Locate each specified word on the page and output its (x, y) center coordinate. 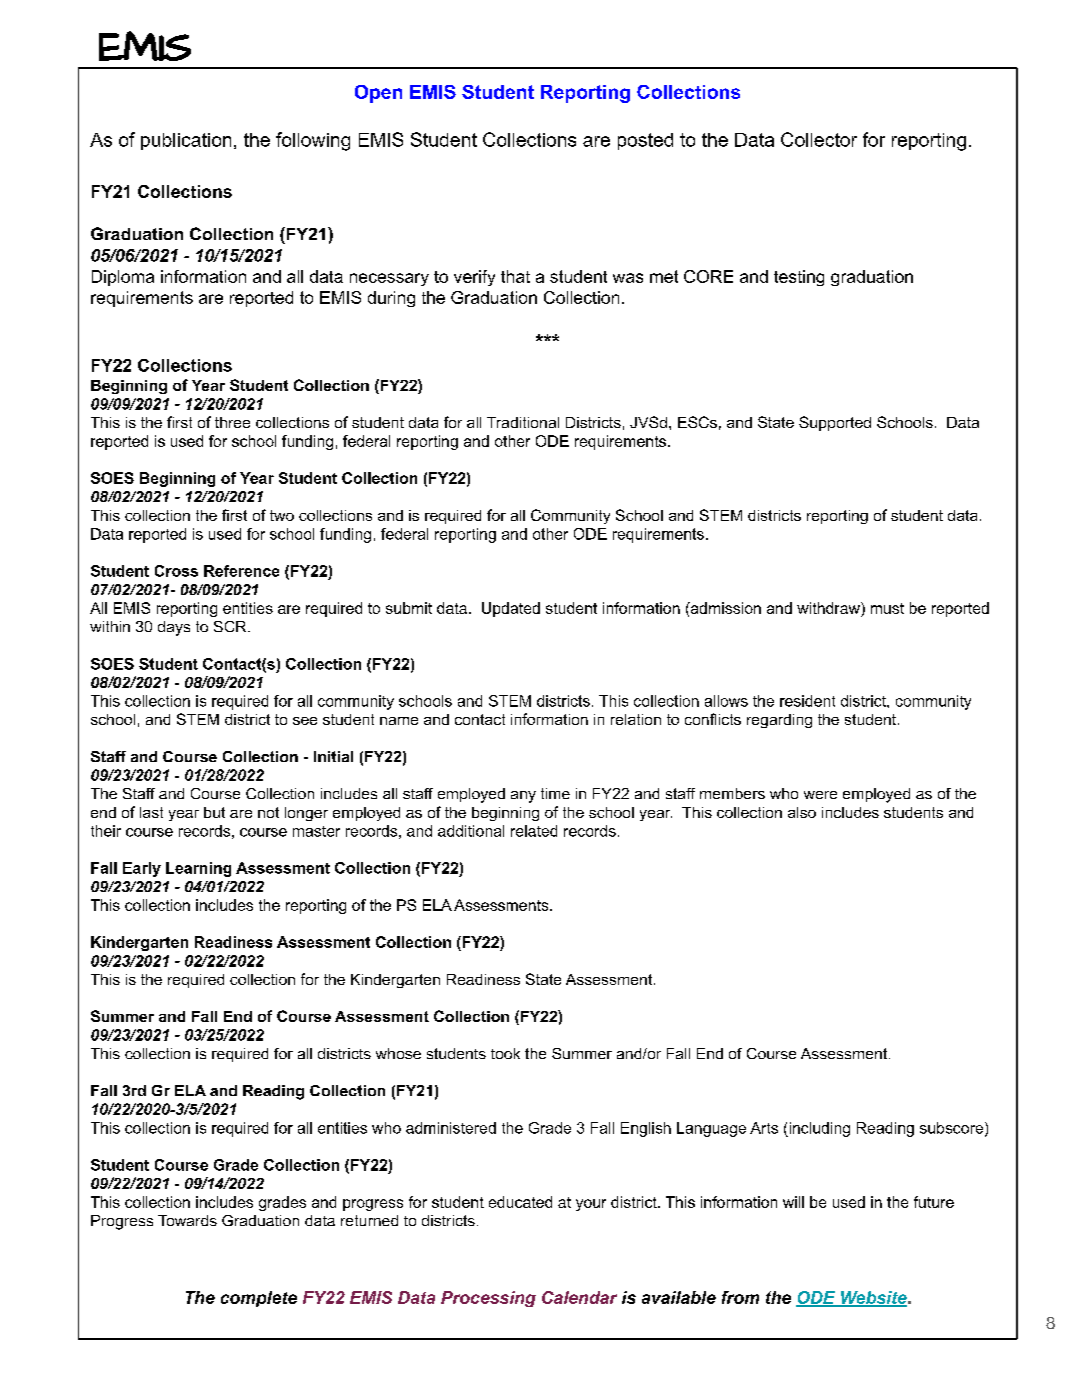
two (282, 515)
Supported (835, 423)
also (802, 812)
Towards (187, 1220)
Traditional (523, 422)
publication (186, 141)
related (534, 831)
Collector (819, 139)
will (793, 1202)
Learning (198, 869)
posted (645, 141)
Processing (488, 1299)
